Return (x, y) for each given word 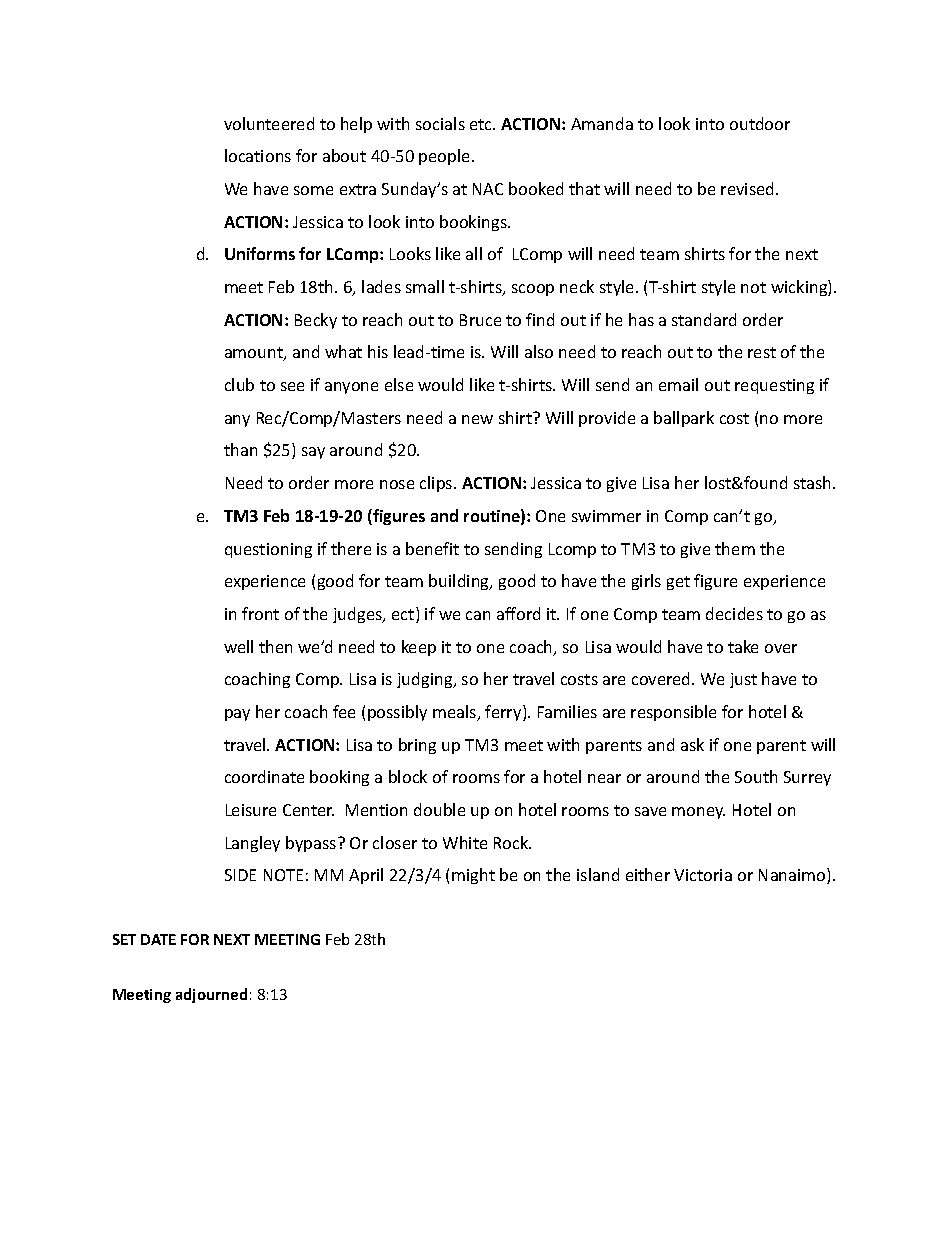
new (477, 419)
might (473, 876)
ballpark (684, 419)
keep (419, 648)
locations (258, 155)
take (743, 646)
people (446, 157)
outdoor (760, 123)
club (239, 384)
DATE (158, 939)
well (238, 646)
